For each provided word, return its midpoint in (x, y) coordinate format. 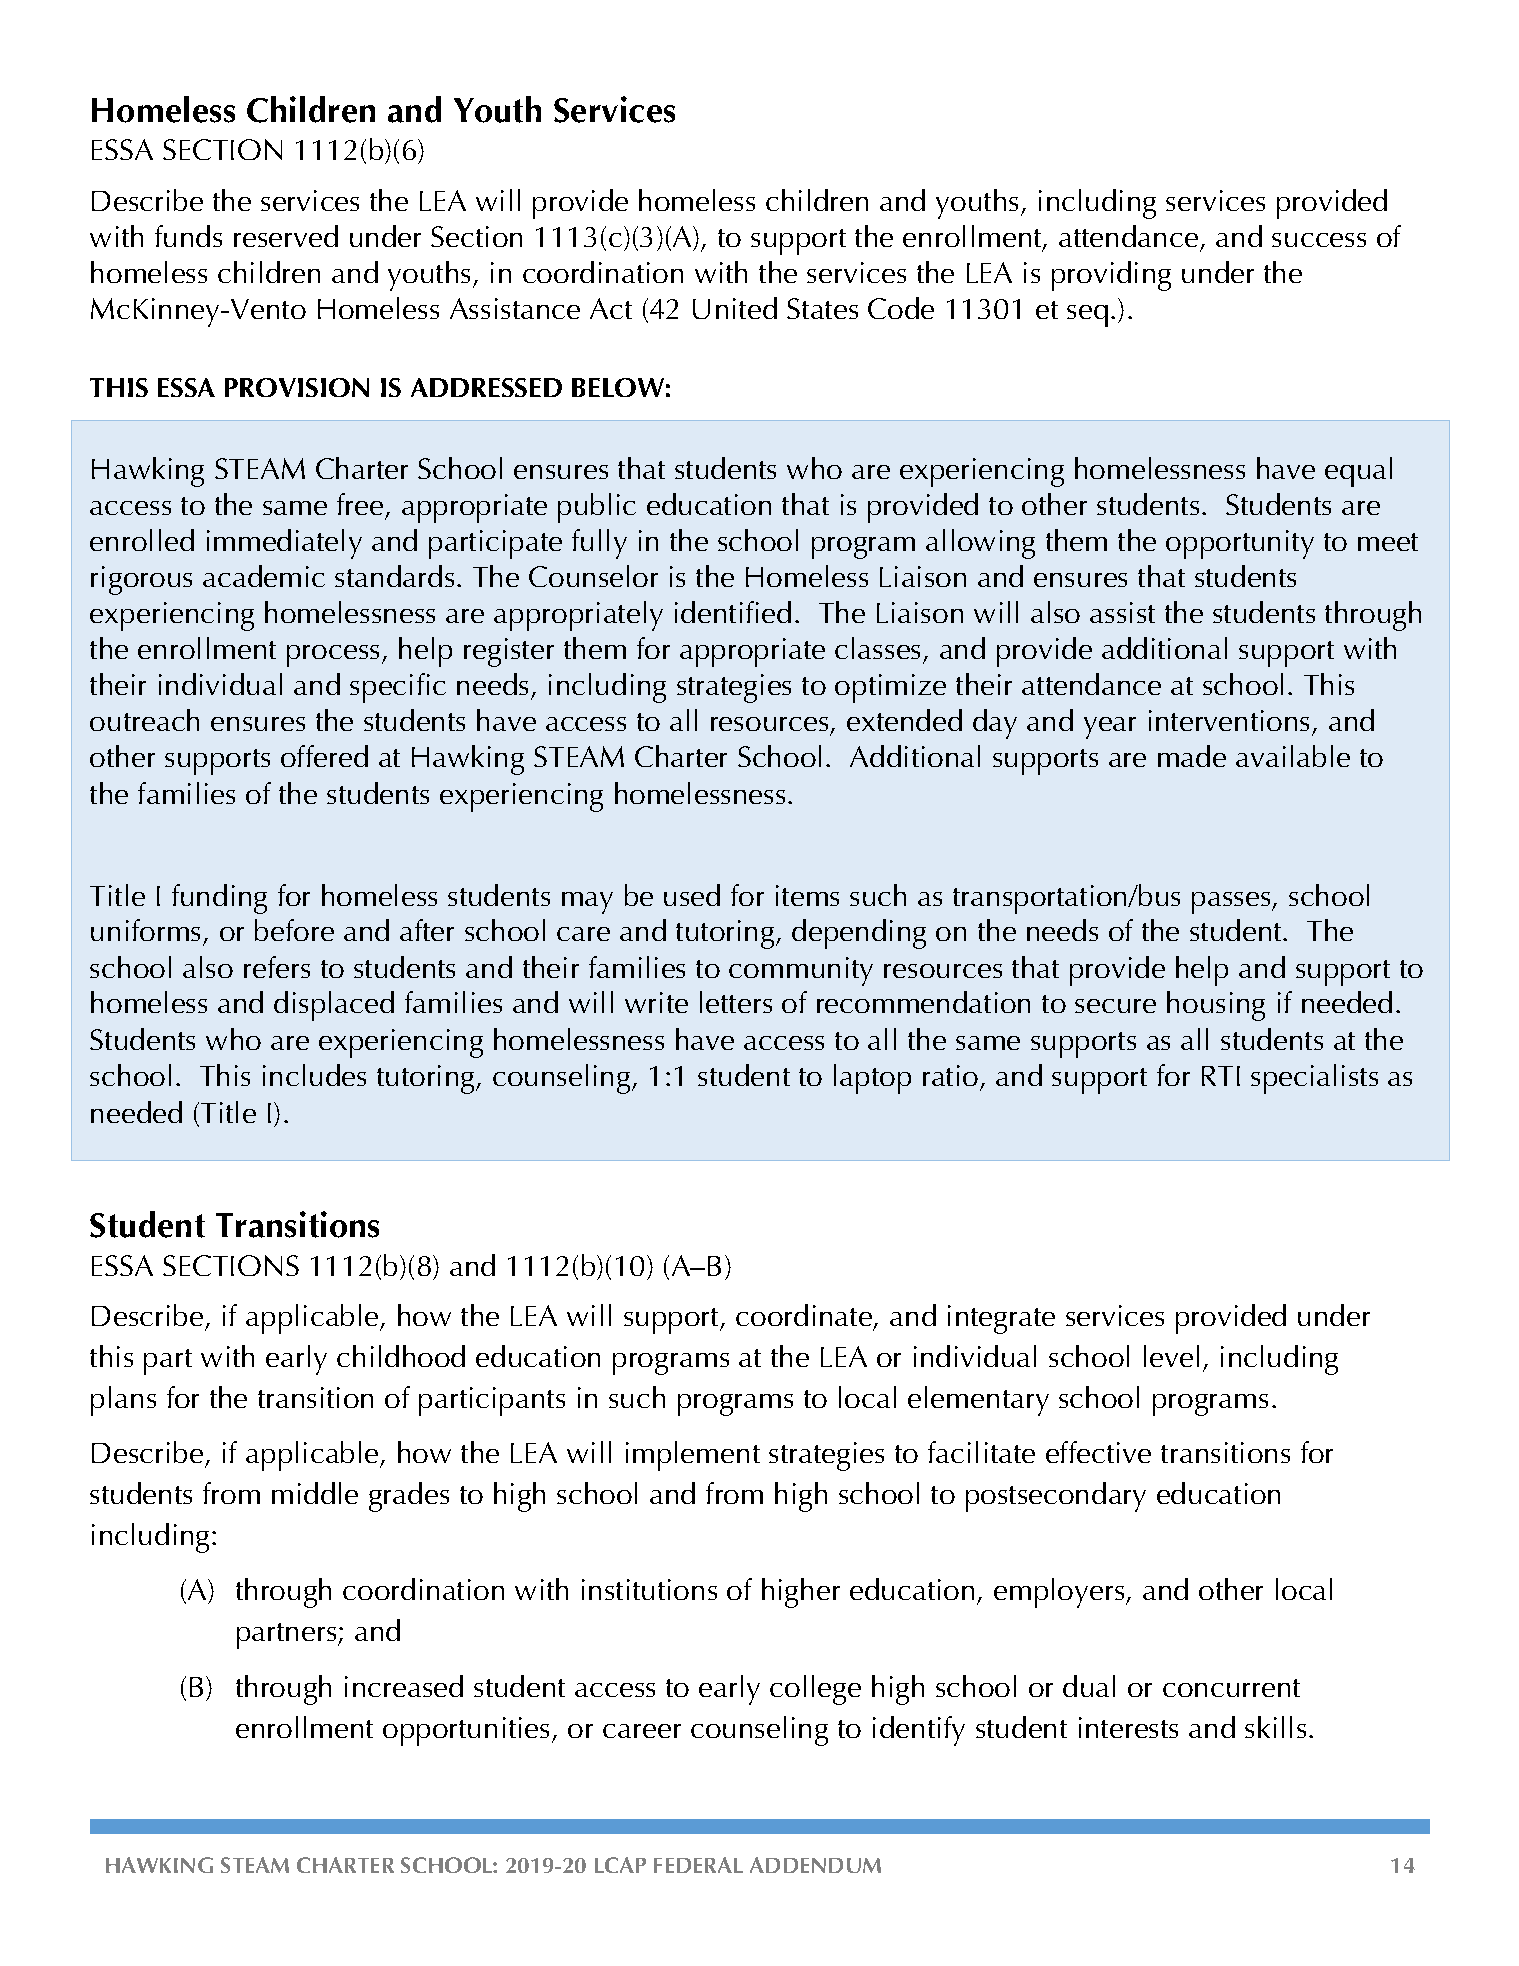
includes (314, 1075)
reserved (286, 236)
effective (1098, 1452)
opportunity (1240, 544)
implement (693, 1456)
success (1319, 240)
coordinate (805, 1317)
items (807, 895)
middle (315, 1493)
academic (264, 576)
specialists (1314, 1079)
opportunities (468, 1731)
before (294, 930)
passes (1232, 903)
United (735, 308)
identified (733, 612)
